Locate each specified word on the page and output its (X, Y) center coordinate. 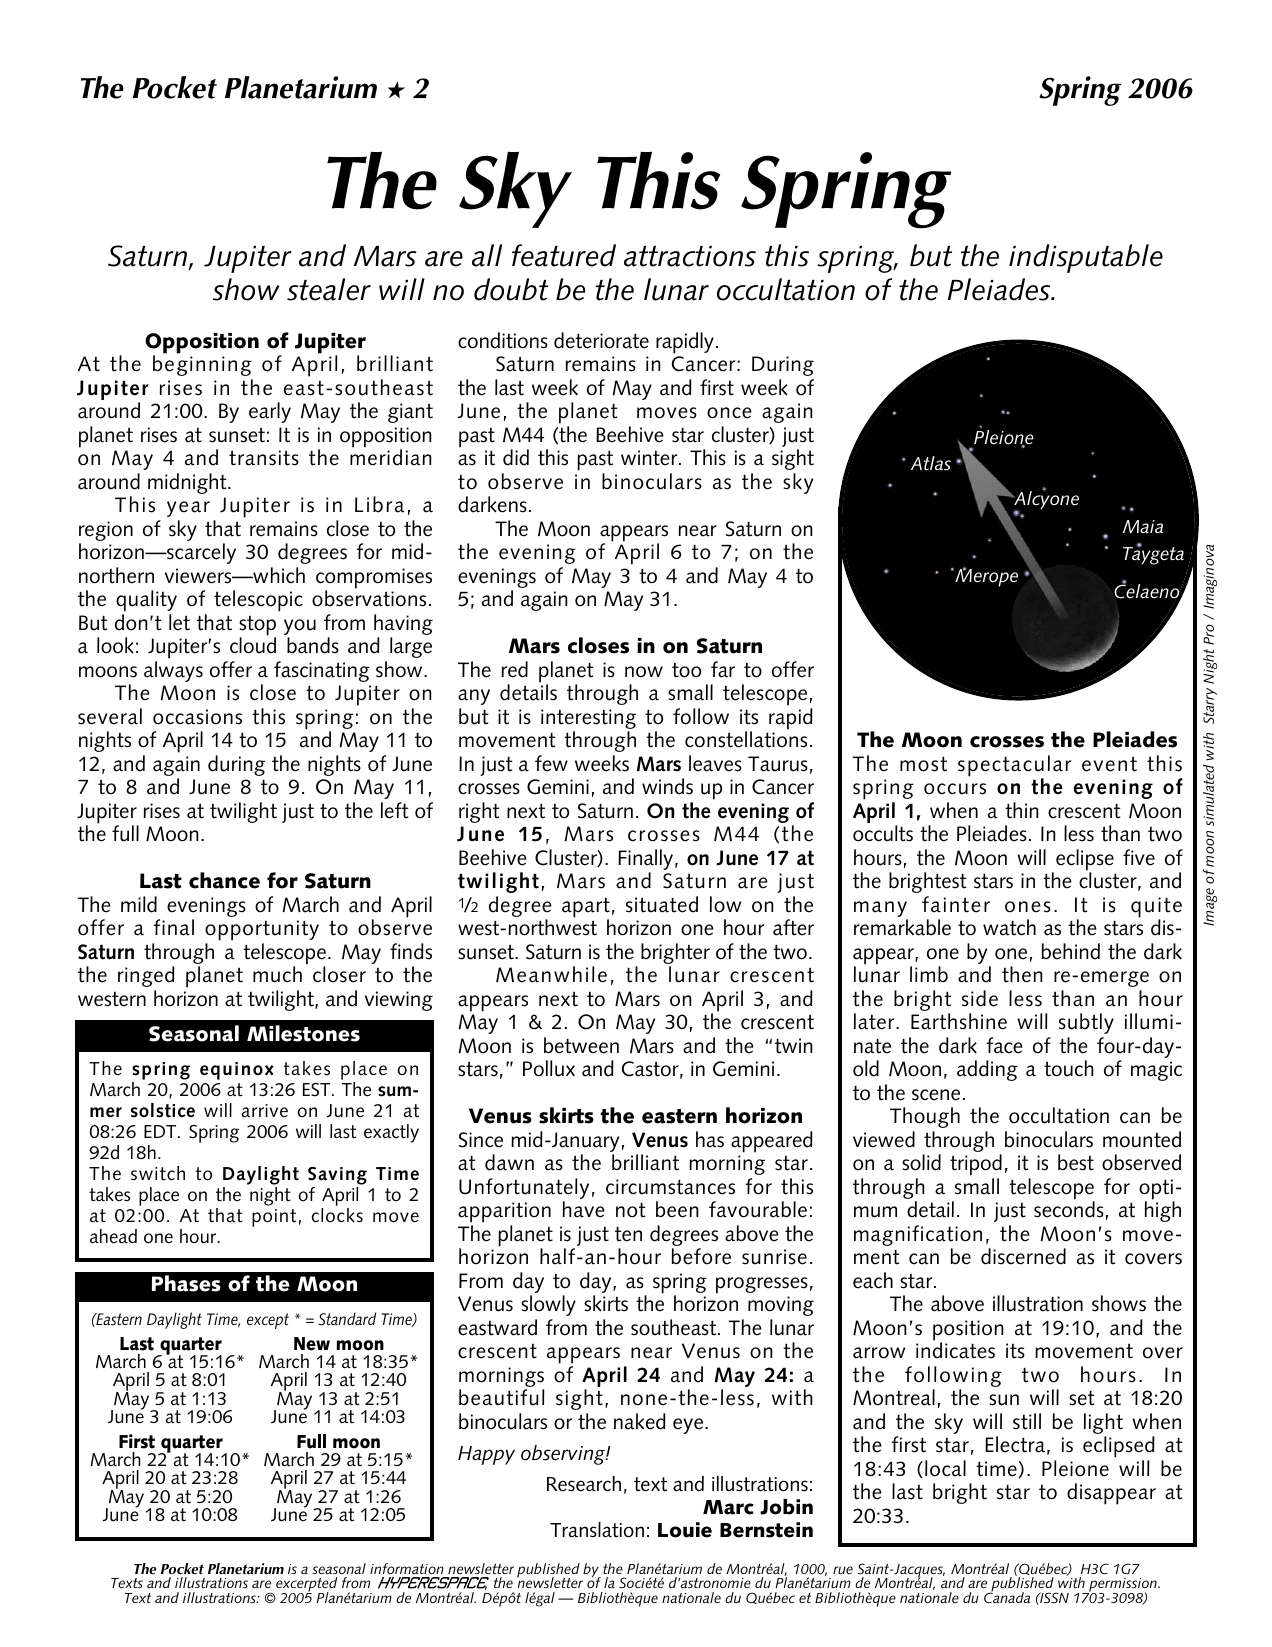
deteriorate (601, 340)
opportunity (262, 930)
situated (662, 904)
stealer (329, 289)
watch (1009, 927)
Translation (597, 1530)
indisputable (1086, 258)
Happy (486, 1455)
